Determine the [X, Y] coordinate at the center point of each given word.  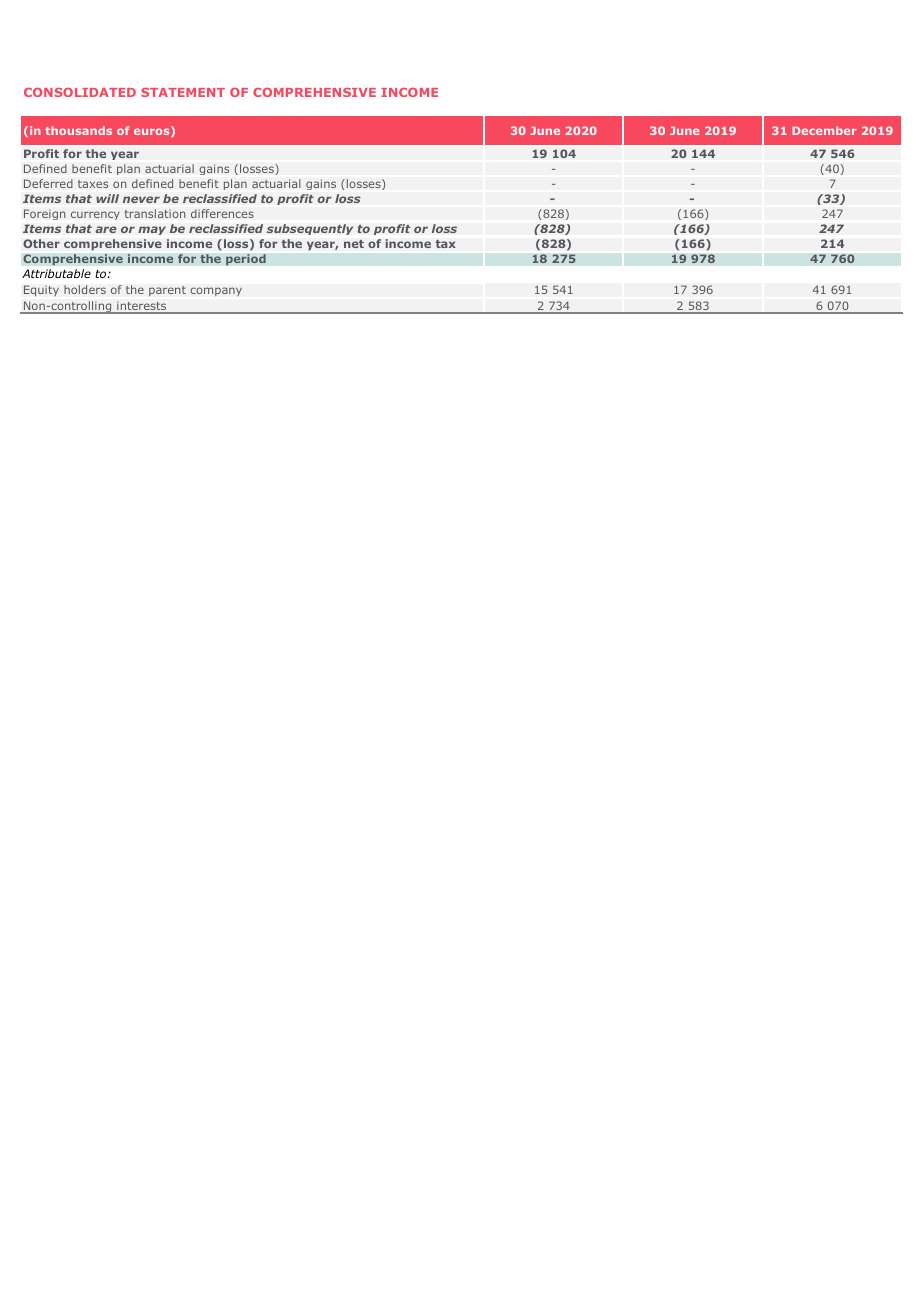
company [216, 291]
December [824, 130]
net [354, 244]
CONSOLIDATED [80, 92]
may [152, 230]
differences [222, 213]
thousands [78, 130]
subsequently [310, 229]
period [246, 260]
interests [142, 307]
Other [41, 243]
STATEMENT [183, 92]
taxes [93, 184]
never [141, 199]
